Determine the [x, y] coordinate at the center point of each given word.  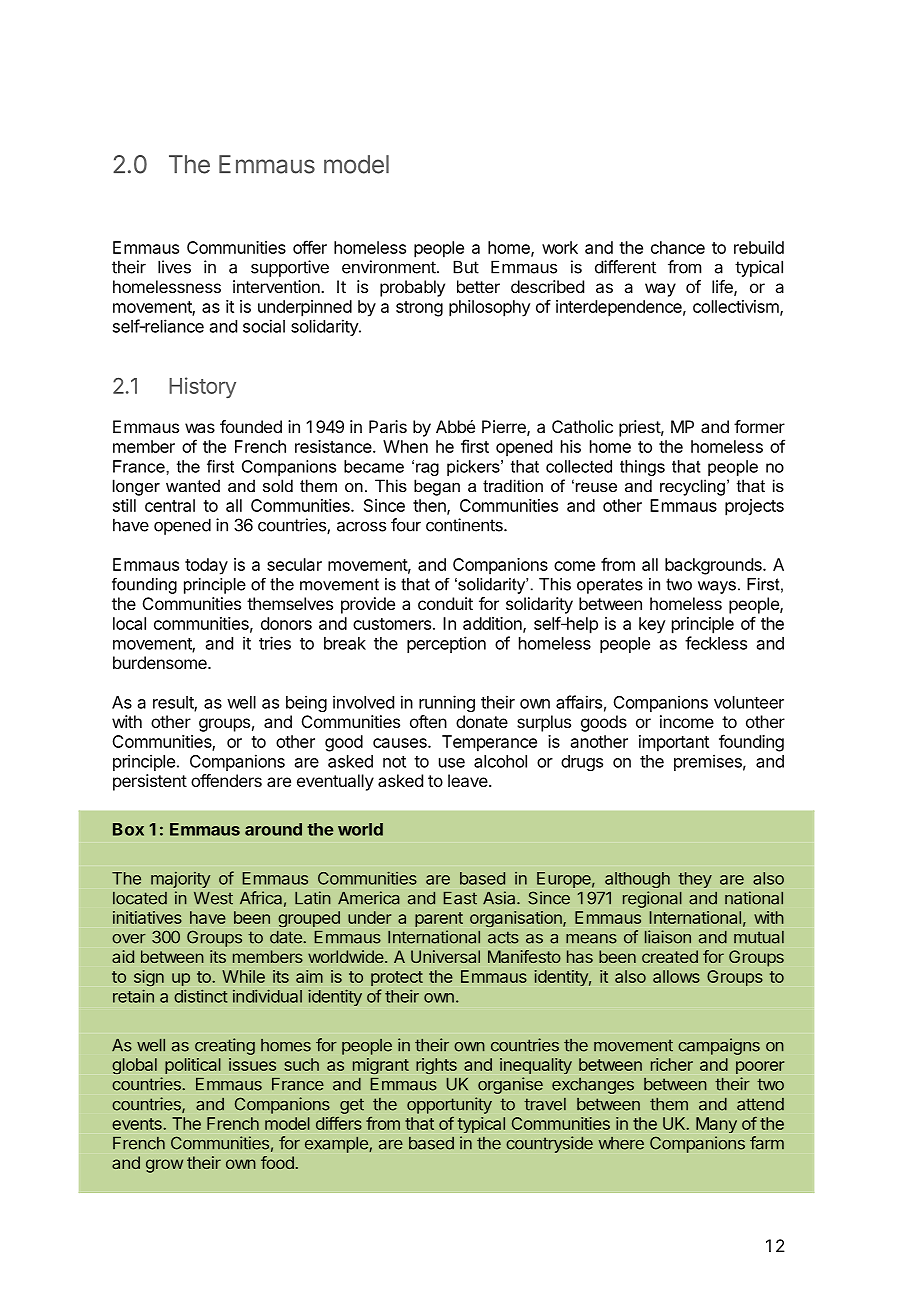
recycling [692, 487]
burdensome [161, 662]
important [674, 743]
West [213, 898]
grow [164, 1166]
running [447, 703]
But [466, 267]
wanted [193, 485]
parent [439, 919]
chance [678, 247]
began [437, 487]
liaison [668, 937]
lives [174, 267]
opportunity [449, 1105]
